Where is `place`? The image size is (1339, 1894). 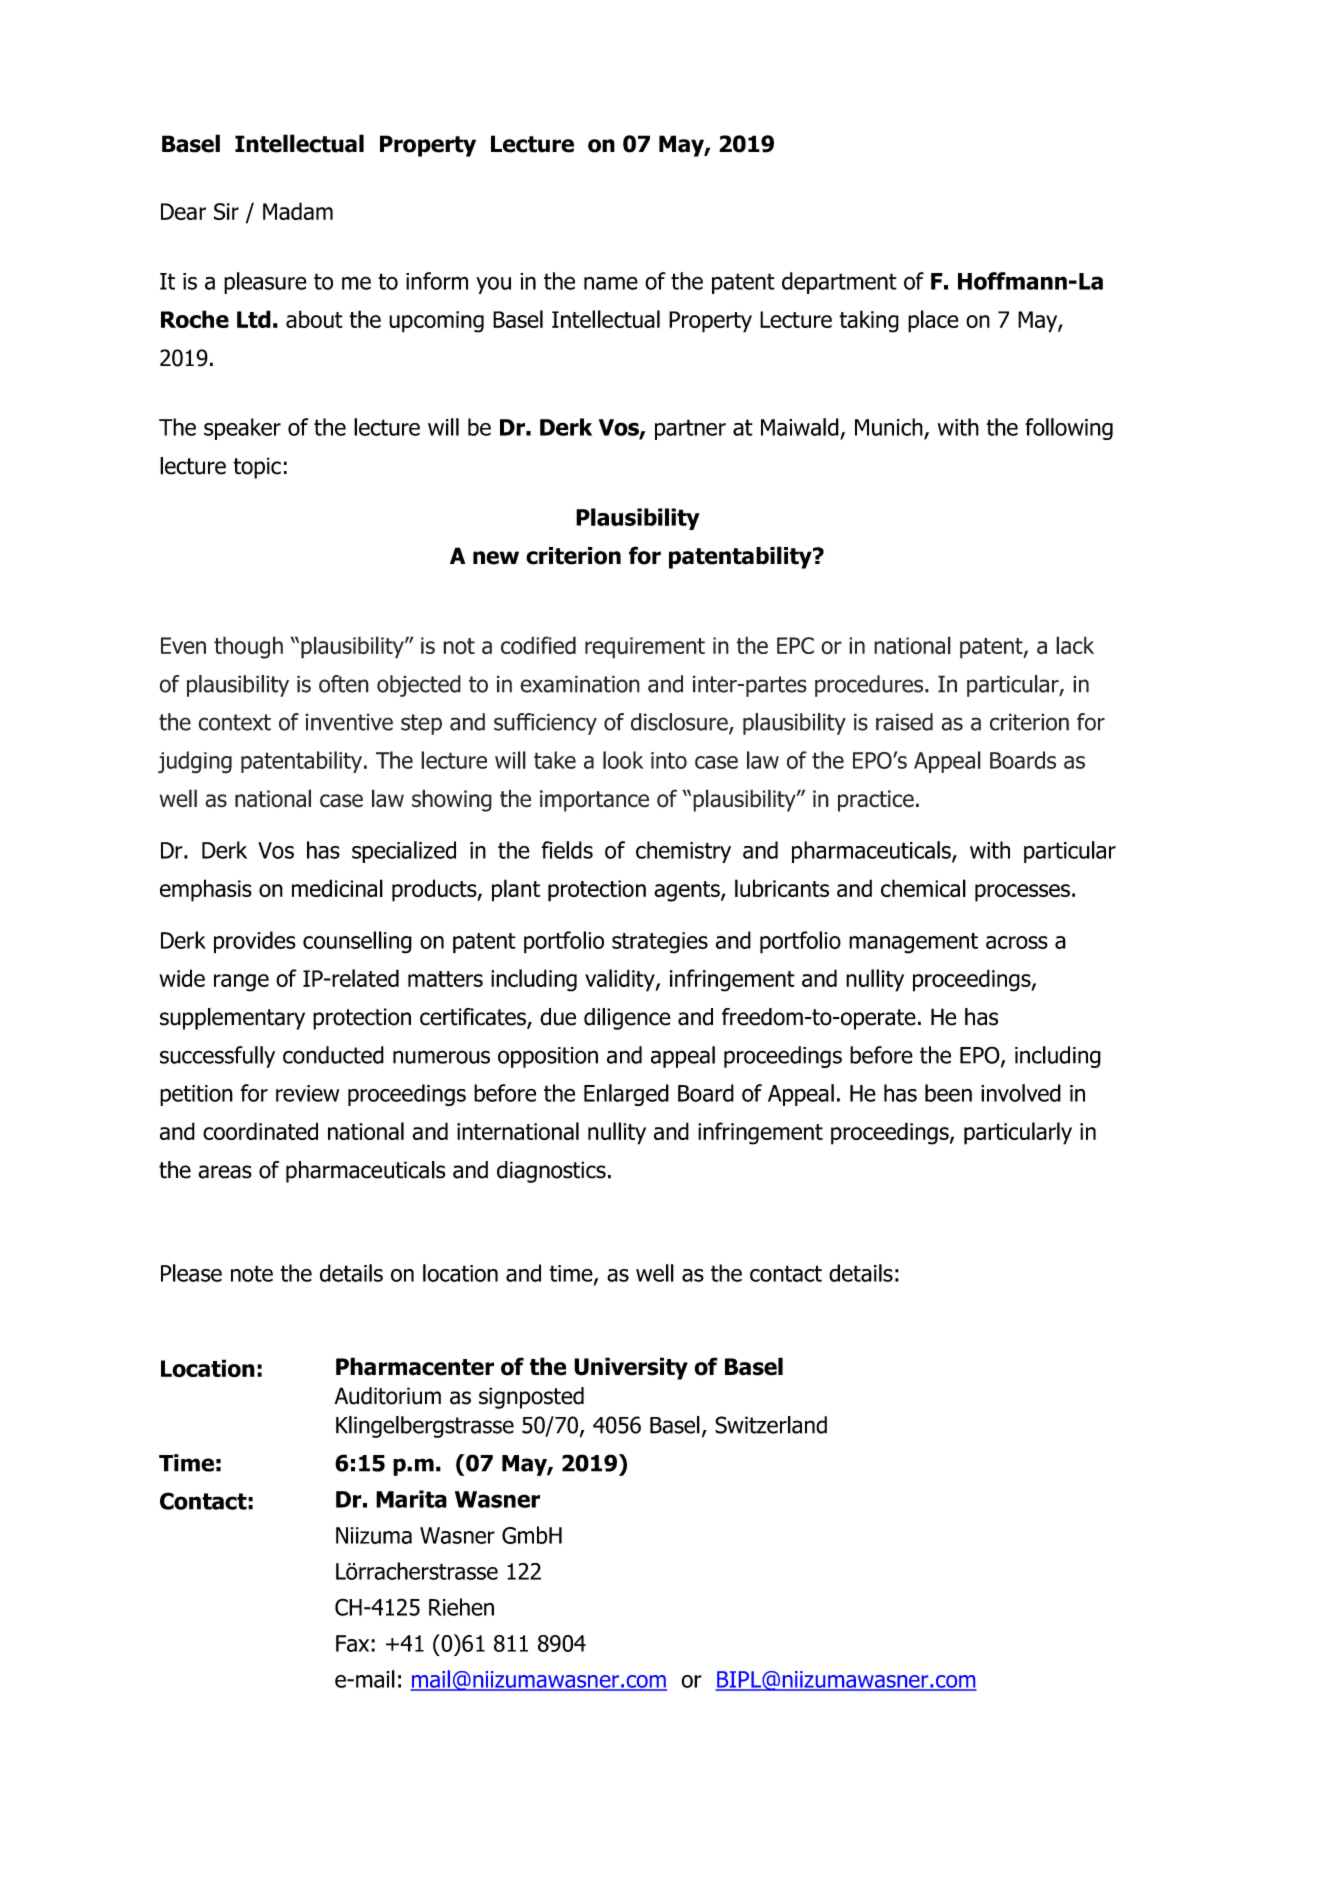
place is located at coordinates (933, 321).
